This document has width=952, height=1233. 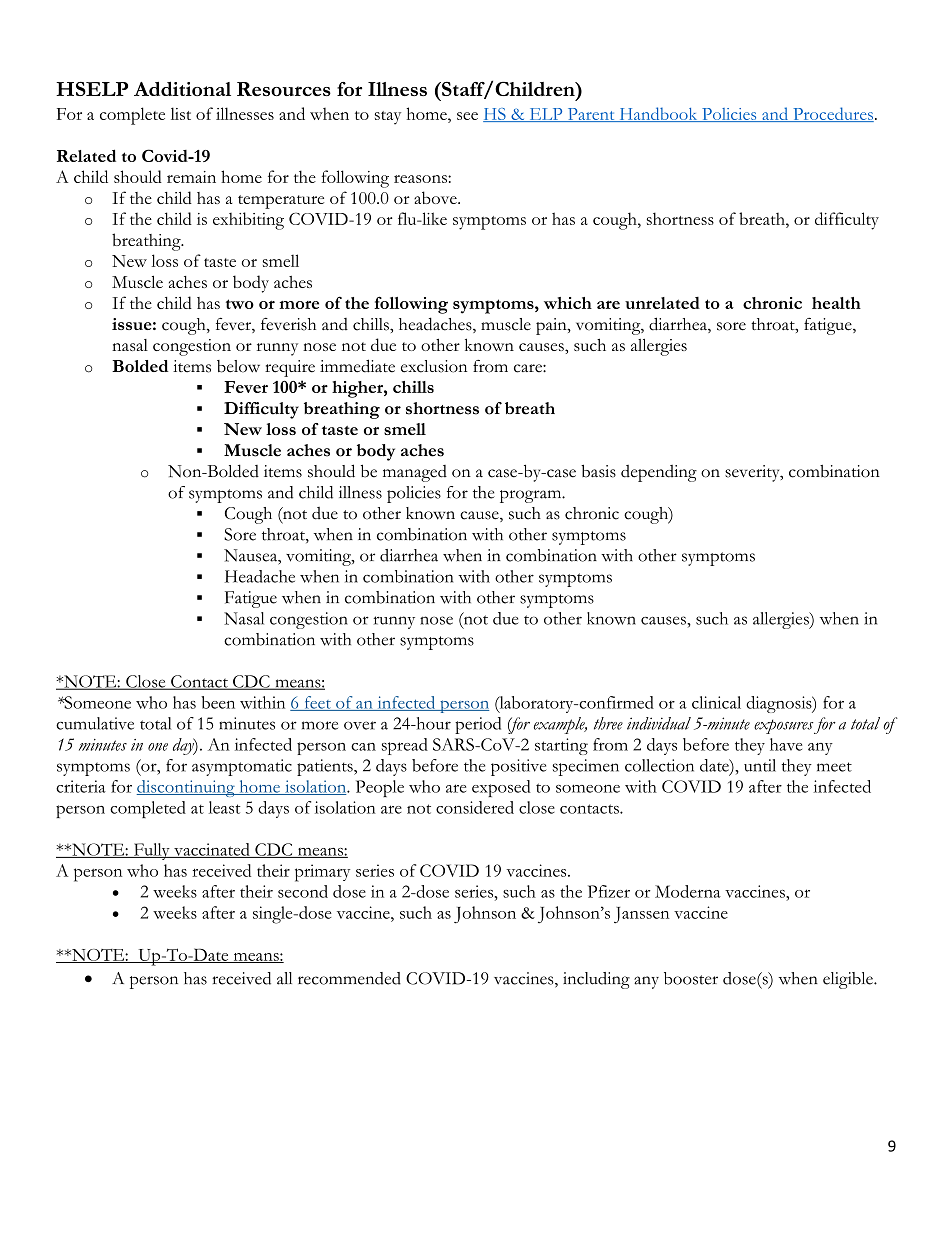 What do you see at coordinates (181, 113) in the document?
I see `list` at bounding box center [181, 113].
